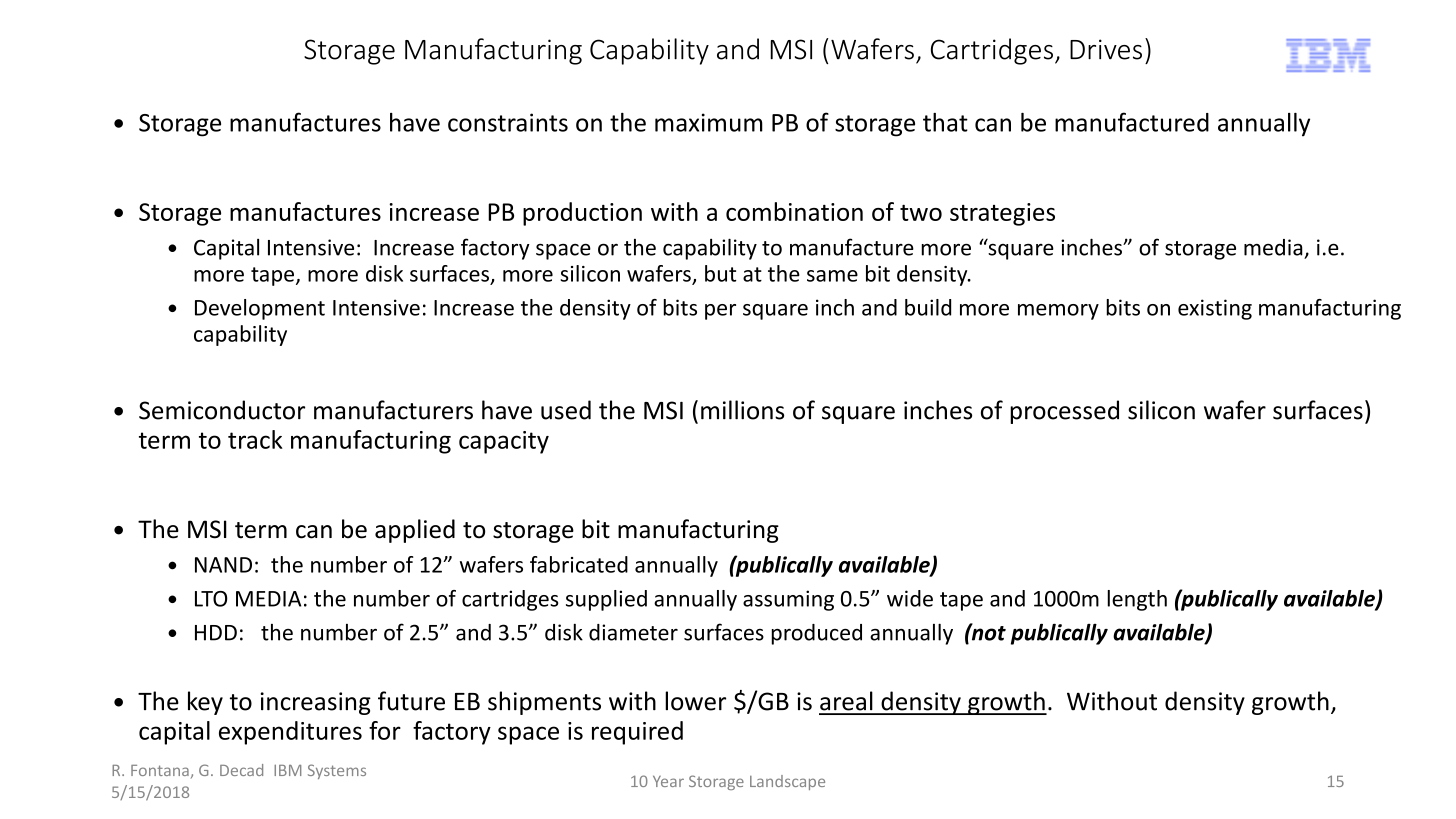  I want to click on millions, so click(742, 410).
